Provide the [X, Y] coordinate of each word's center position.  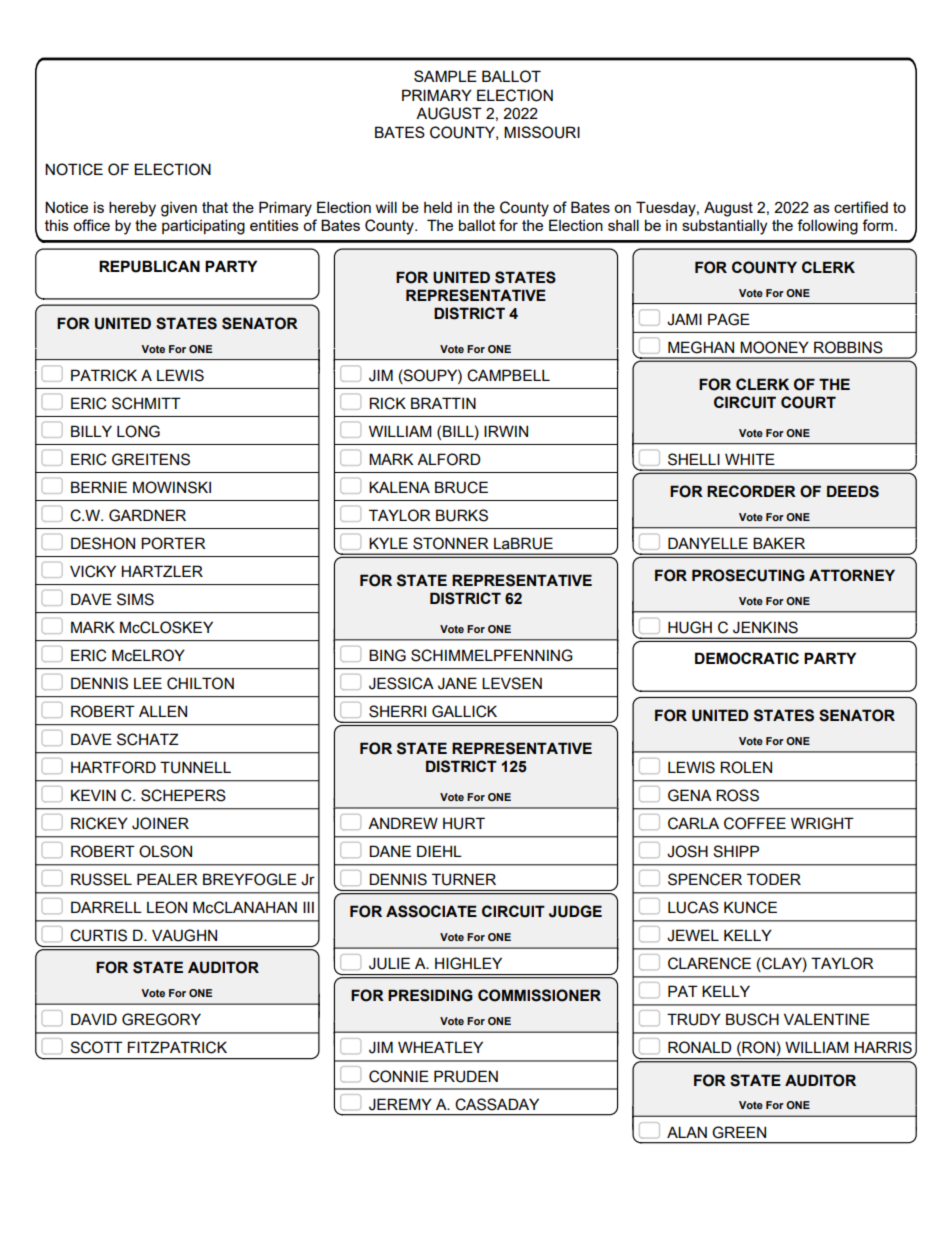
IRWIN [506, 431]
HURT [464, 823]
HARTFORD [113, 767]
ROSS [737, 795]
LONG [138, 431]
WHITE [750, 459]
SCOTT [96, 1047]
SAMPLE [445, 76]
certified [861, 207]
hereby [132, 209]
